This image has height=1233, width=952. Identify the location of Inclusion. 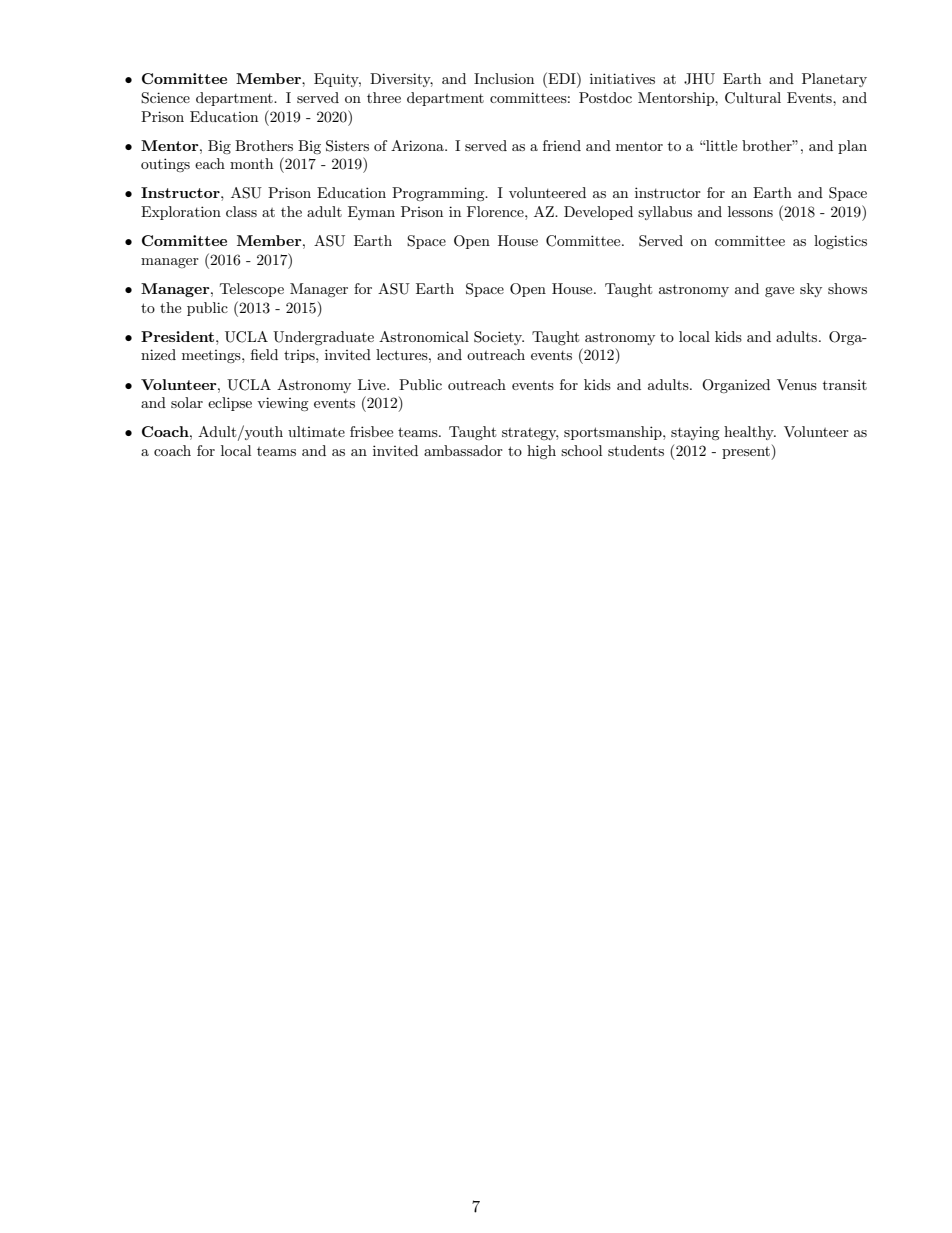
(504, 78).
